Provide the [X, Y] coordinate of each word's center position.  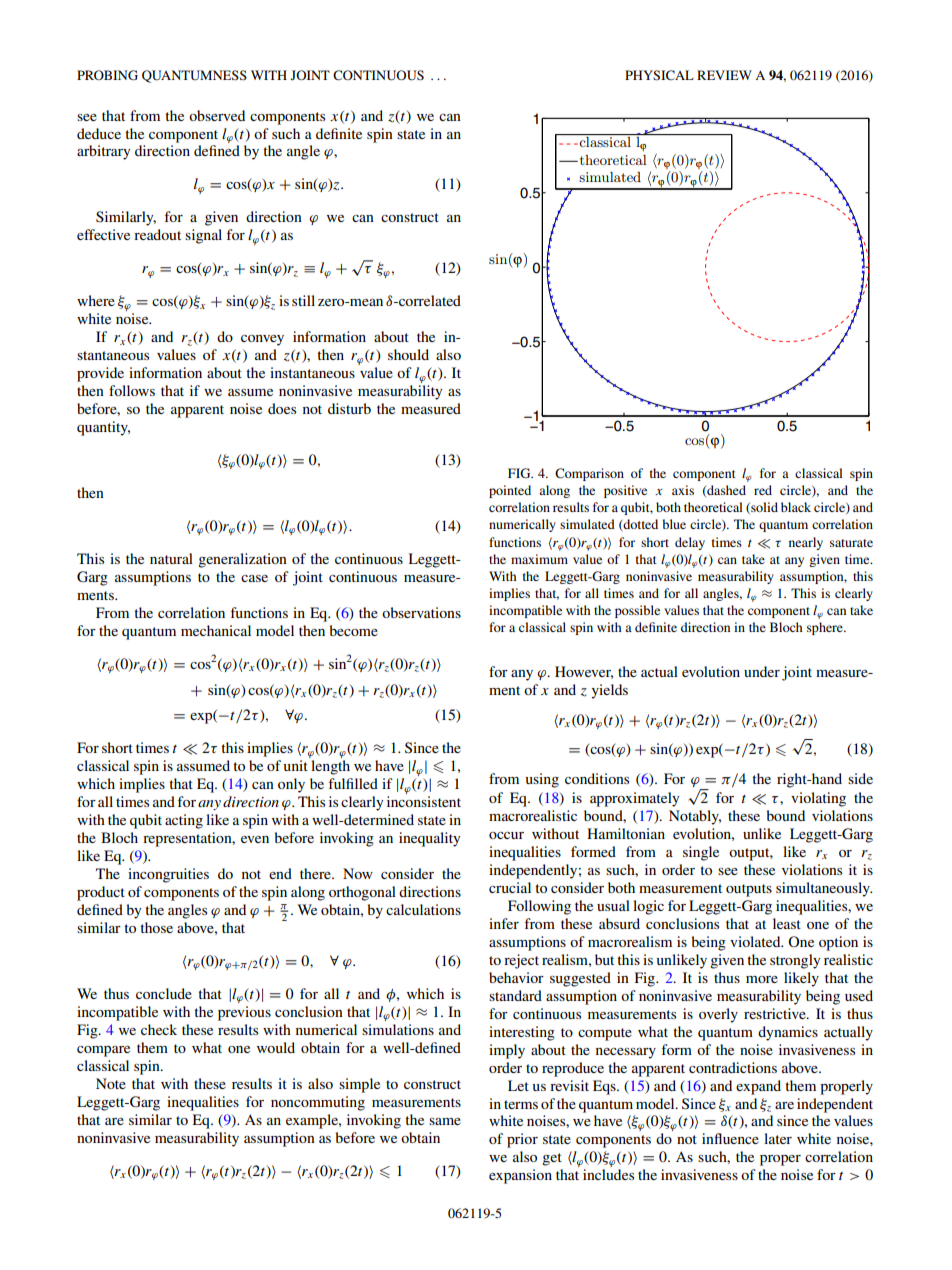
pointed [510, 491]
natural [171, 558]
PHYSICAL [659, 75]
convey [262, 340]
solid [763, 508]
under [762, 671]
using [542, 780]
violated [756, 941]
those [156, 927]
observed [217, 115]
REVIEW [724, 75]
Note [111, 1083]
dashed [725, 491]
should [408, 354]
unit [296, 765]
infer [504, 923]
